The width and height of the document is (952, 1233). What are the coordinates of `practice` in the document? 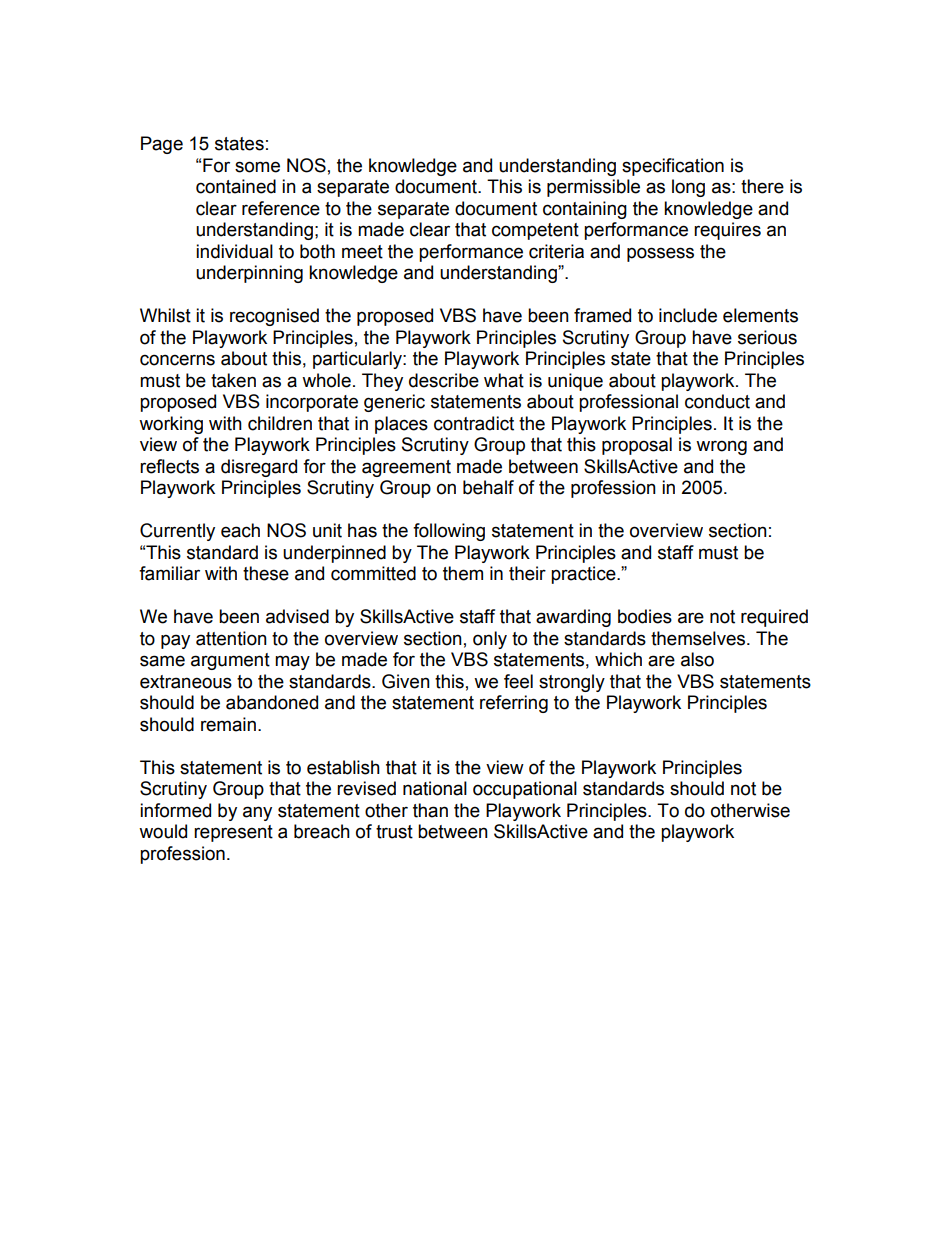 It's located at (584, 575).
